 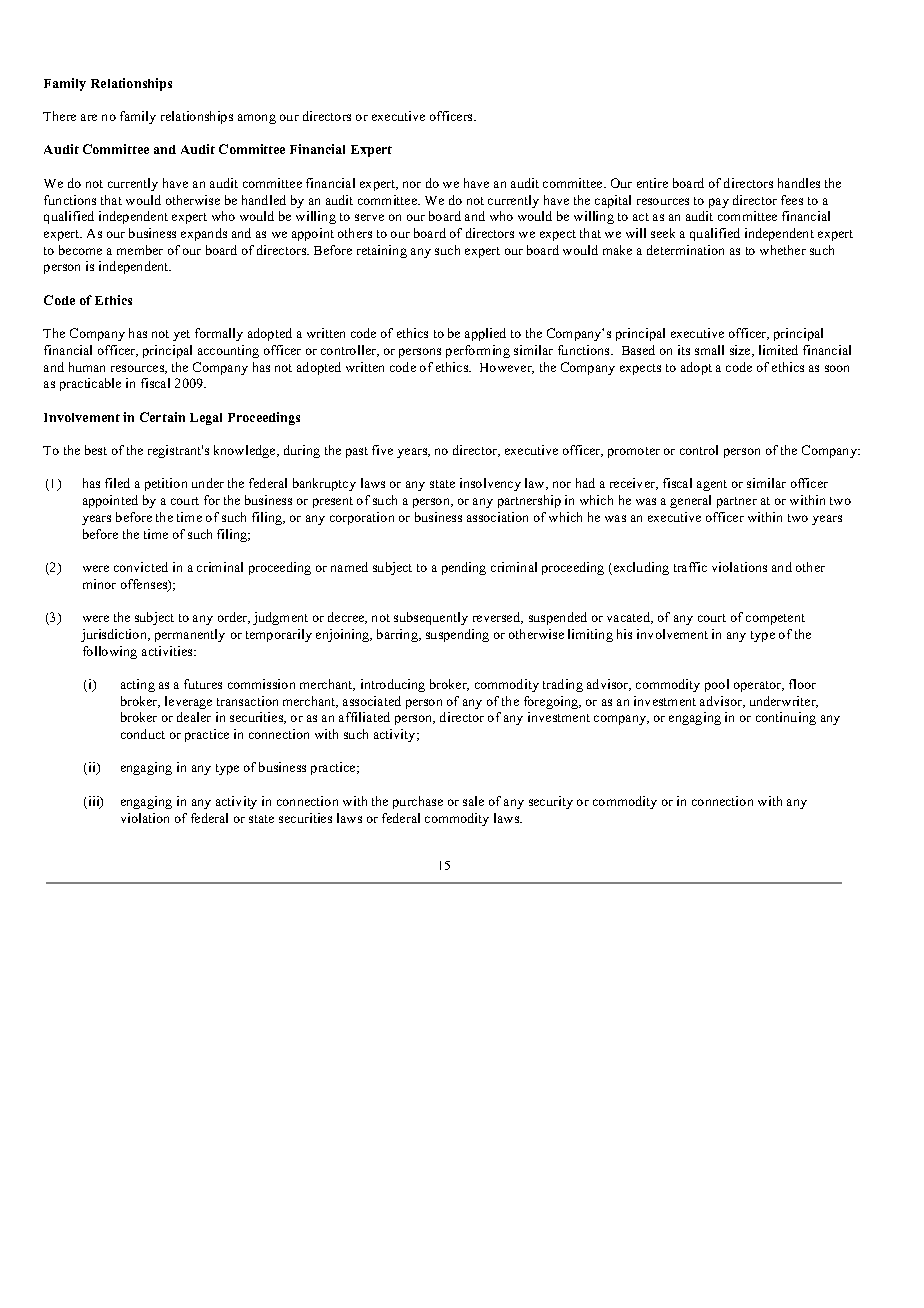 I want to click on yet, so click(x=181, y=335).
